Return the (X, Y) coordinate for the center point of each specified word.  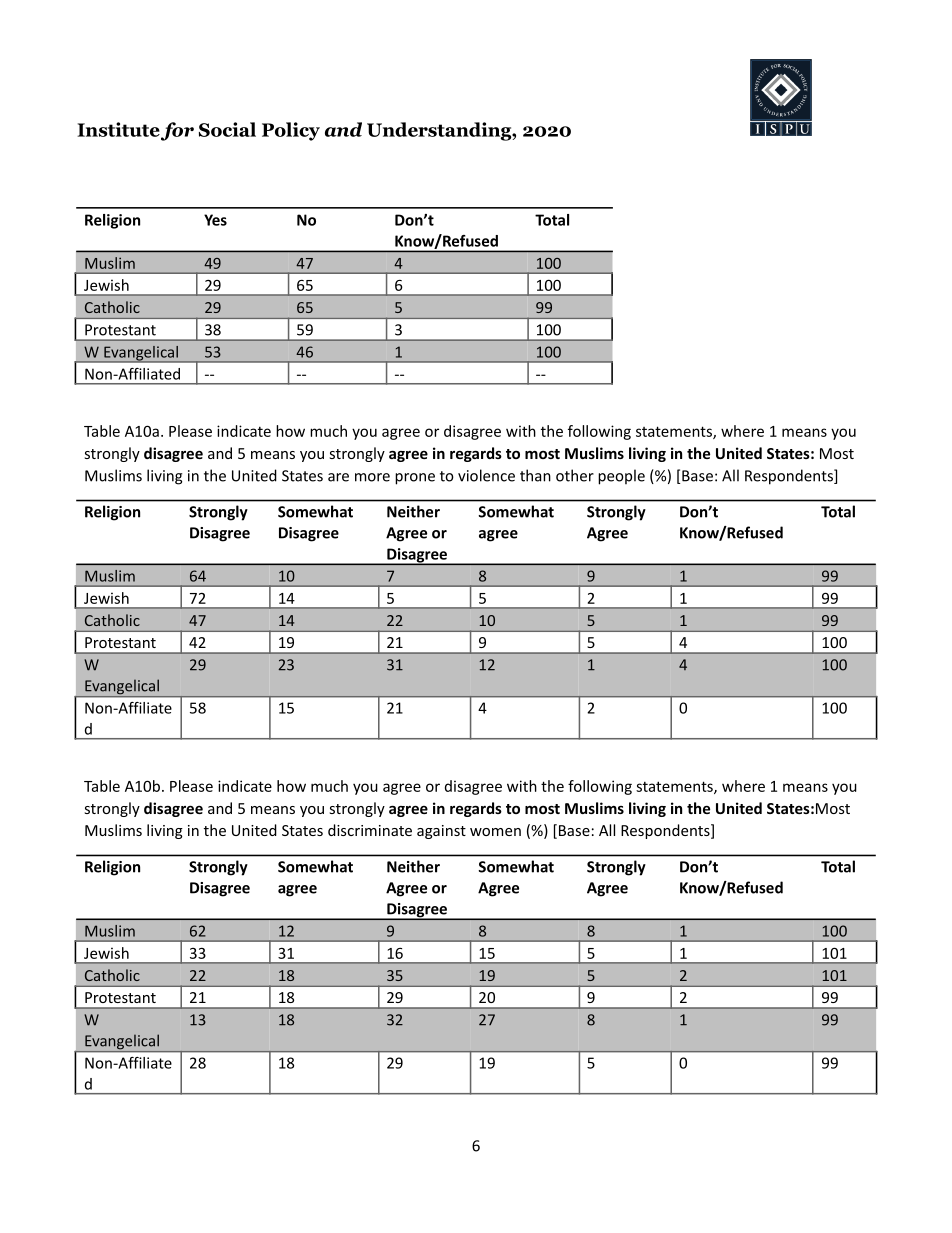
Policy (291, 131)
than (535, 475)
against (441, 832)
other (575, 475)
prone (415, 479)
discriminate (370, 830)
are (338, 477)
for (177, 131)
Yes (215, 220)
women (495, 832)
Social (227, 129)
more (372, 477)
